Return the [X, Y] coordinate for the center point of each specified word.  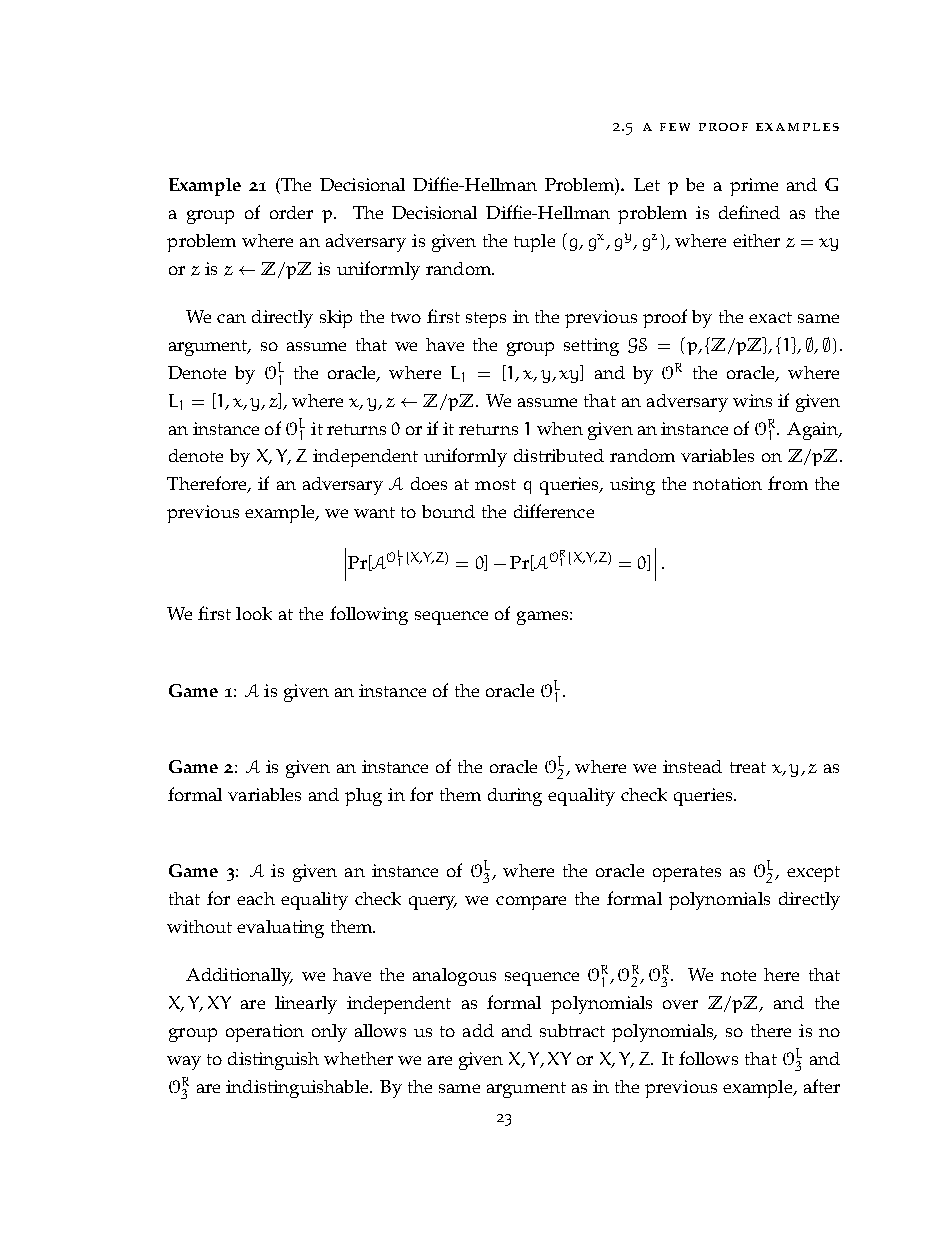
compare [531, 903]
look [254, 613]
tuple [534, 243]
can [231, 318]
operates [687, 874]
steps [486, 320]
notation [727, 483]
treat [748, 767]
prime [754, 187]
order [291, 212]
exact [770, 317]
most [495, 484]
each [256, 898]
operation [265, 1033]
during [515, 797]
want [374, 512]
